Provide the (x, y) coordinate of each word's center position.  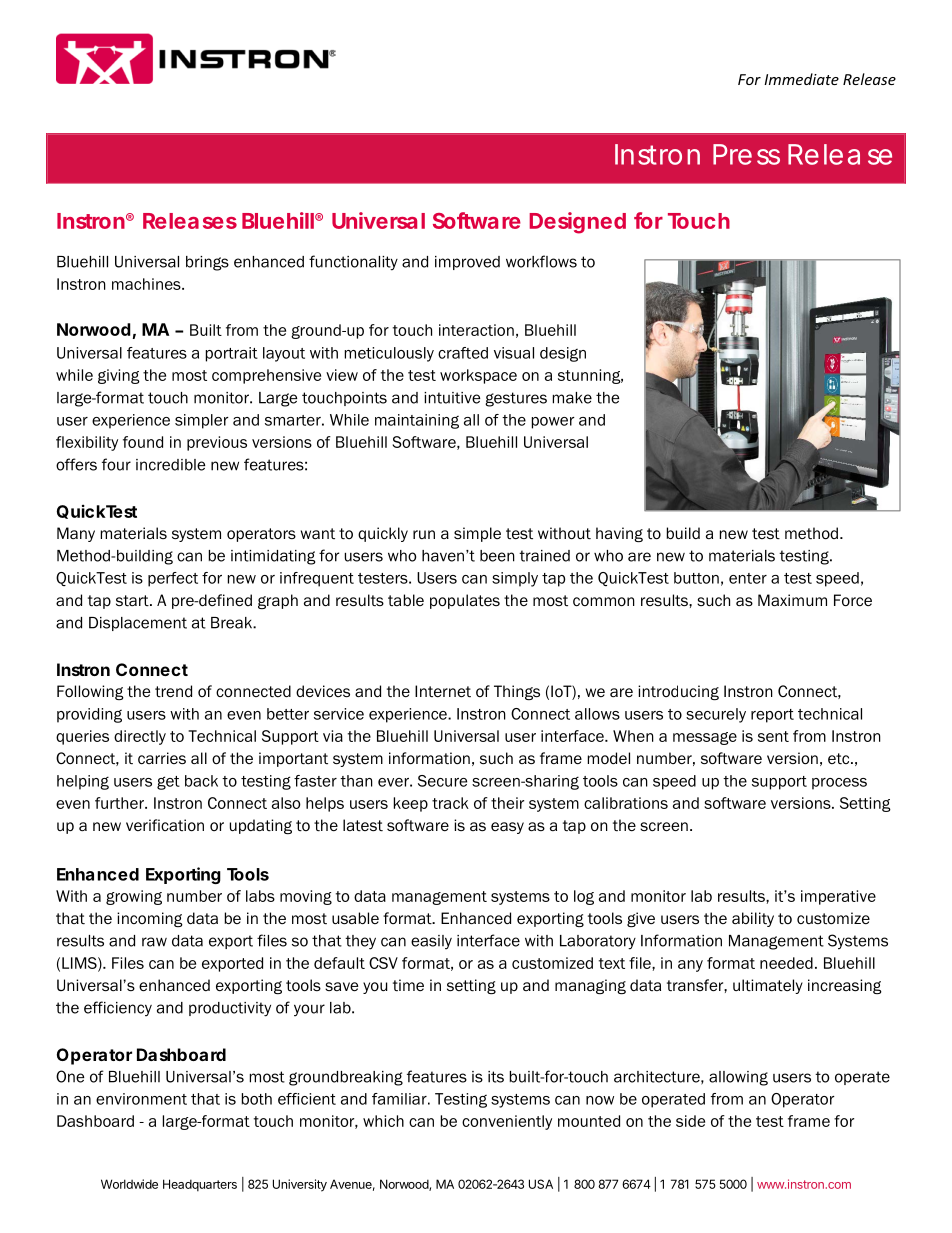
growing (134, 897)
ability (753, 919)
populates (465, 601)
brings (207, 263)
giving (119, 376)
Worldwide (129, 1184)
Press (746, 154)
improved (467, 263)
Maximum (792, 600)
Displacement (138, 624)
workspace (478, 376)
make (572, 398)
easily (431, 942)
